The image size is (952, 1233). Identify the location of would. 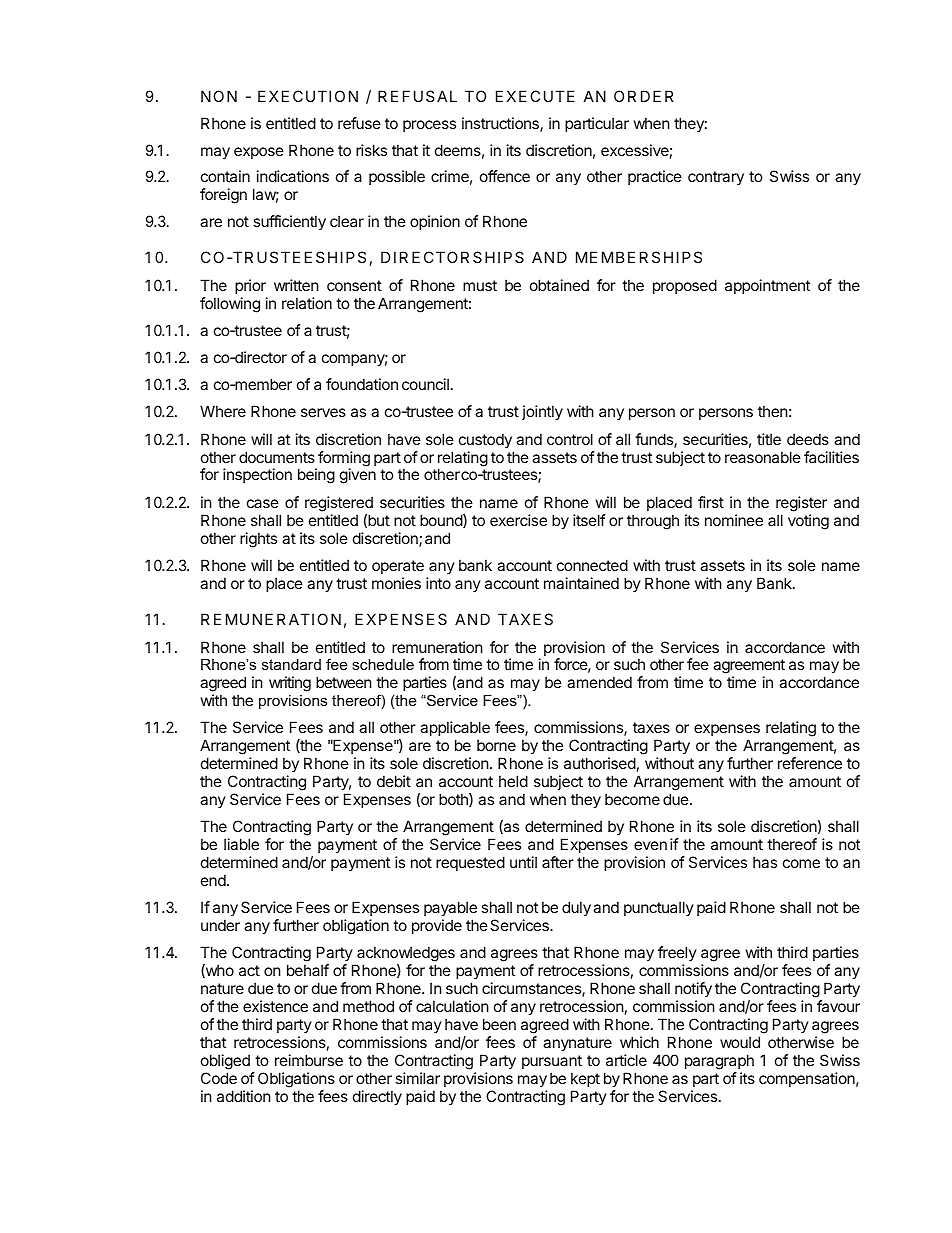
(740, 1042).
